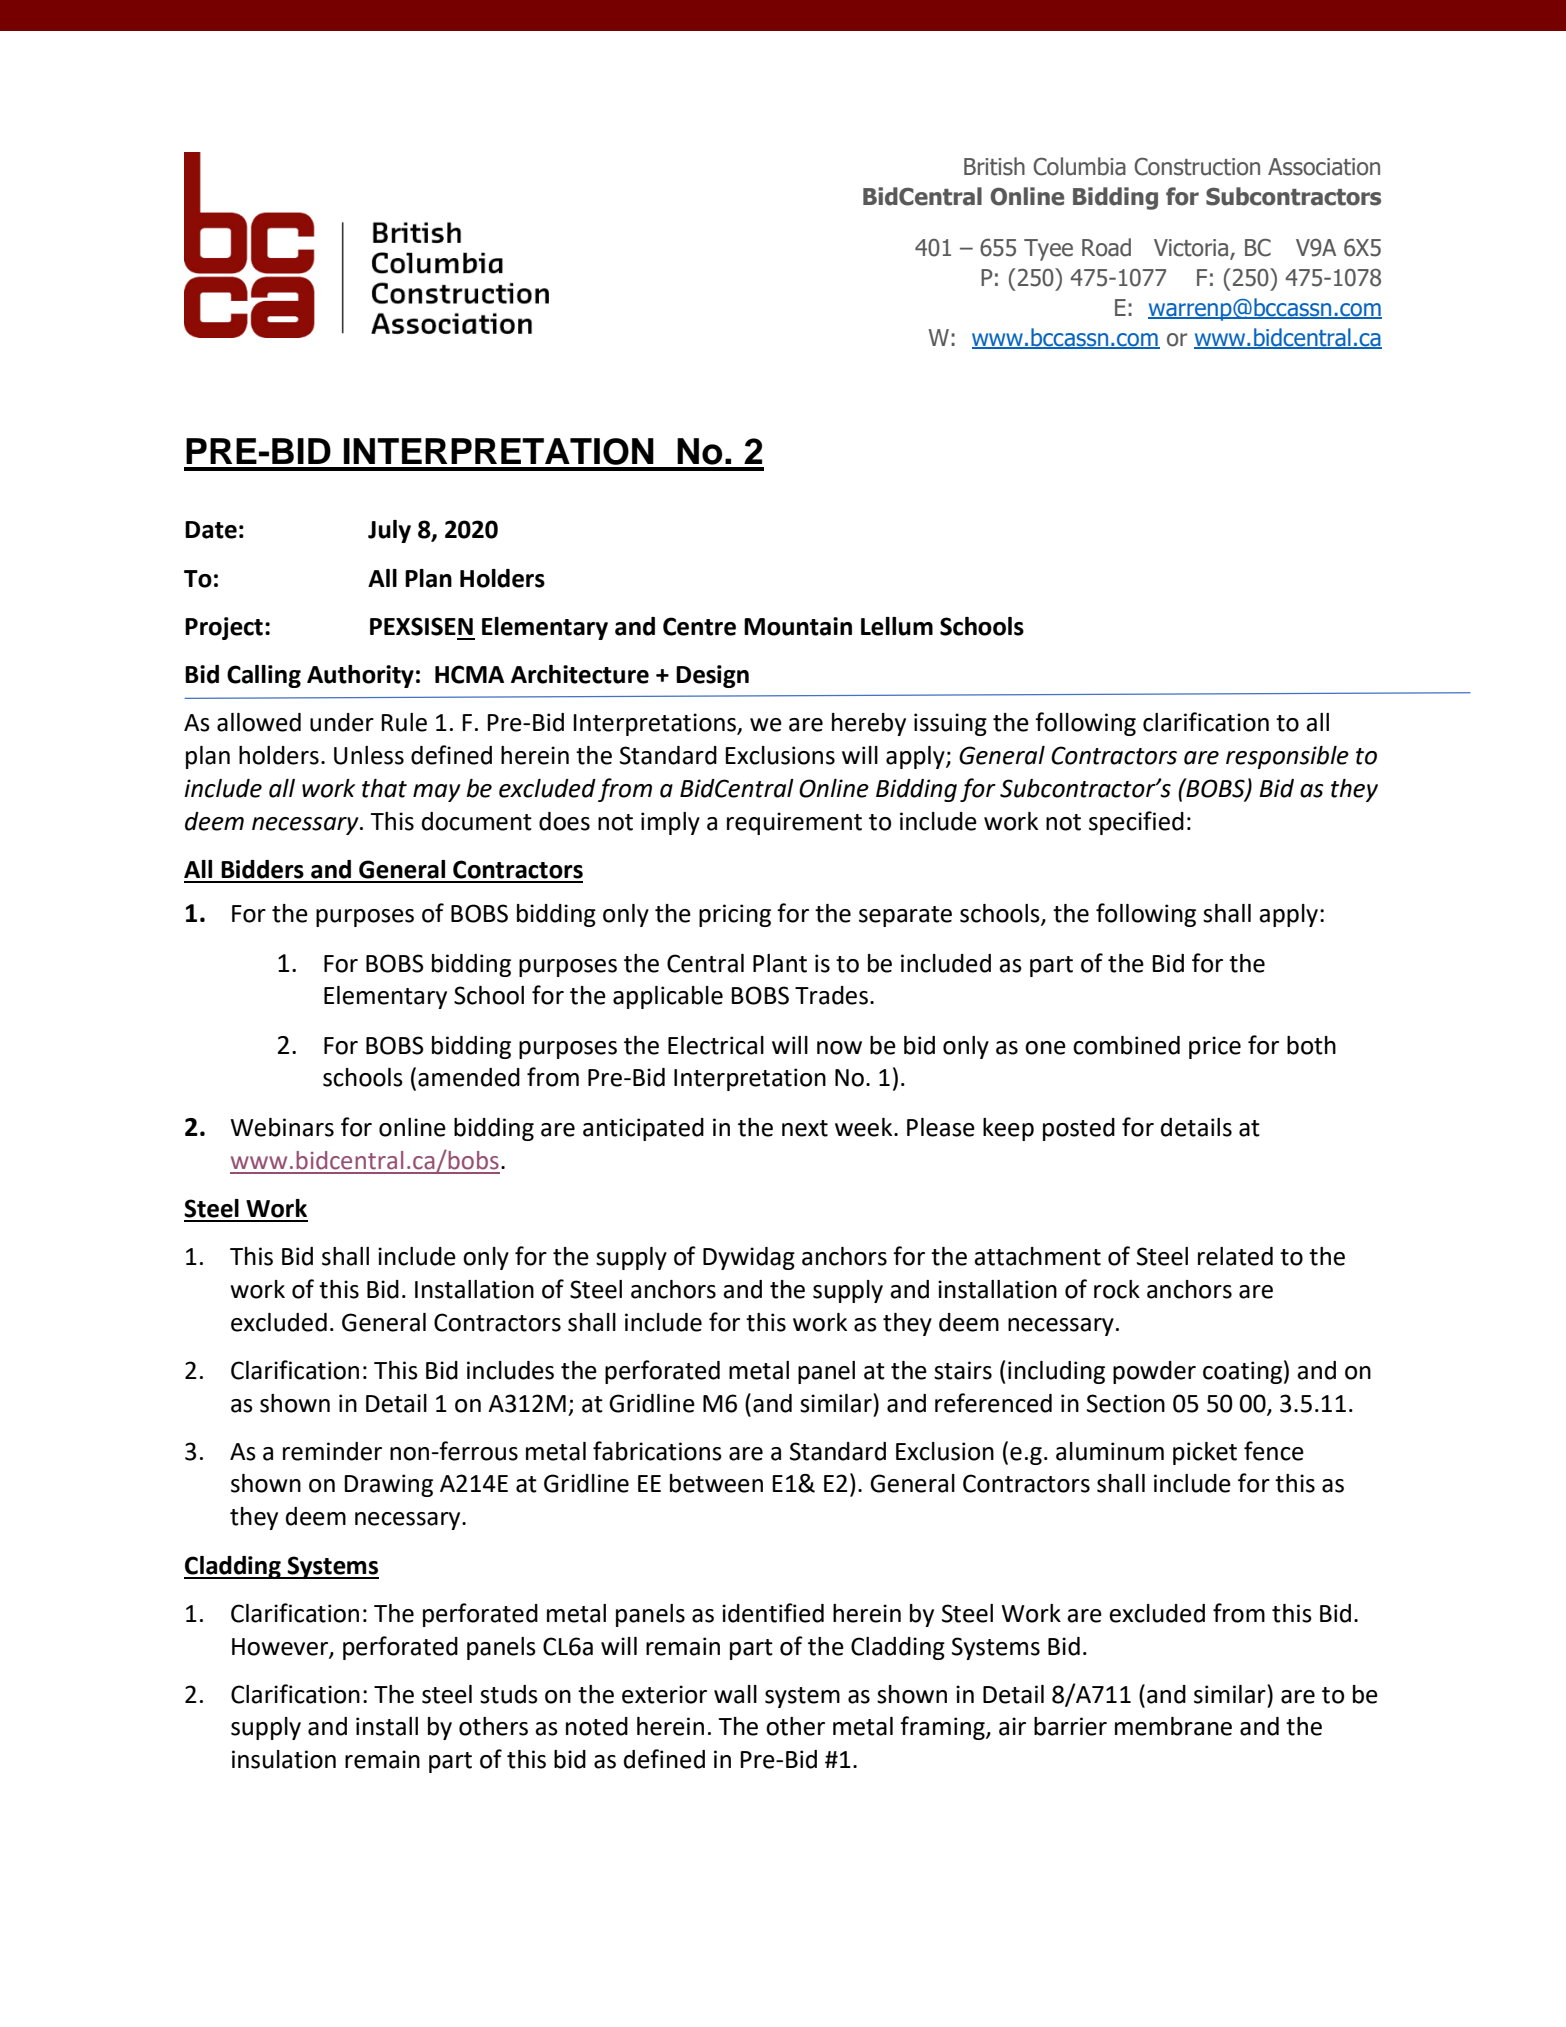 The height and width of the document is (2027, 1566). Describe the element at coordinates (1215, 1047) in the document. I see `price` at that location.
